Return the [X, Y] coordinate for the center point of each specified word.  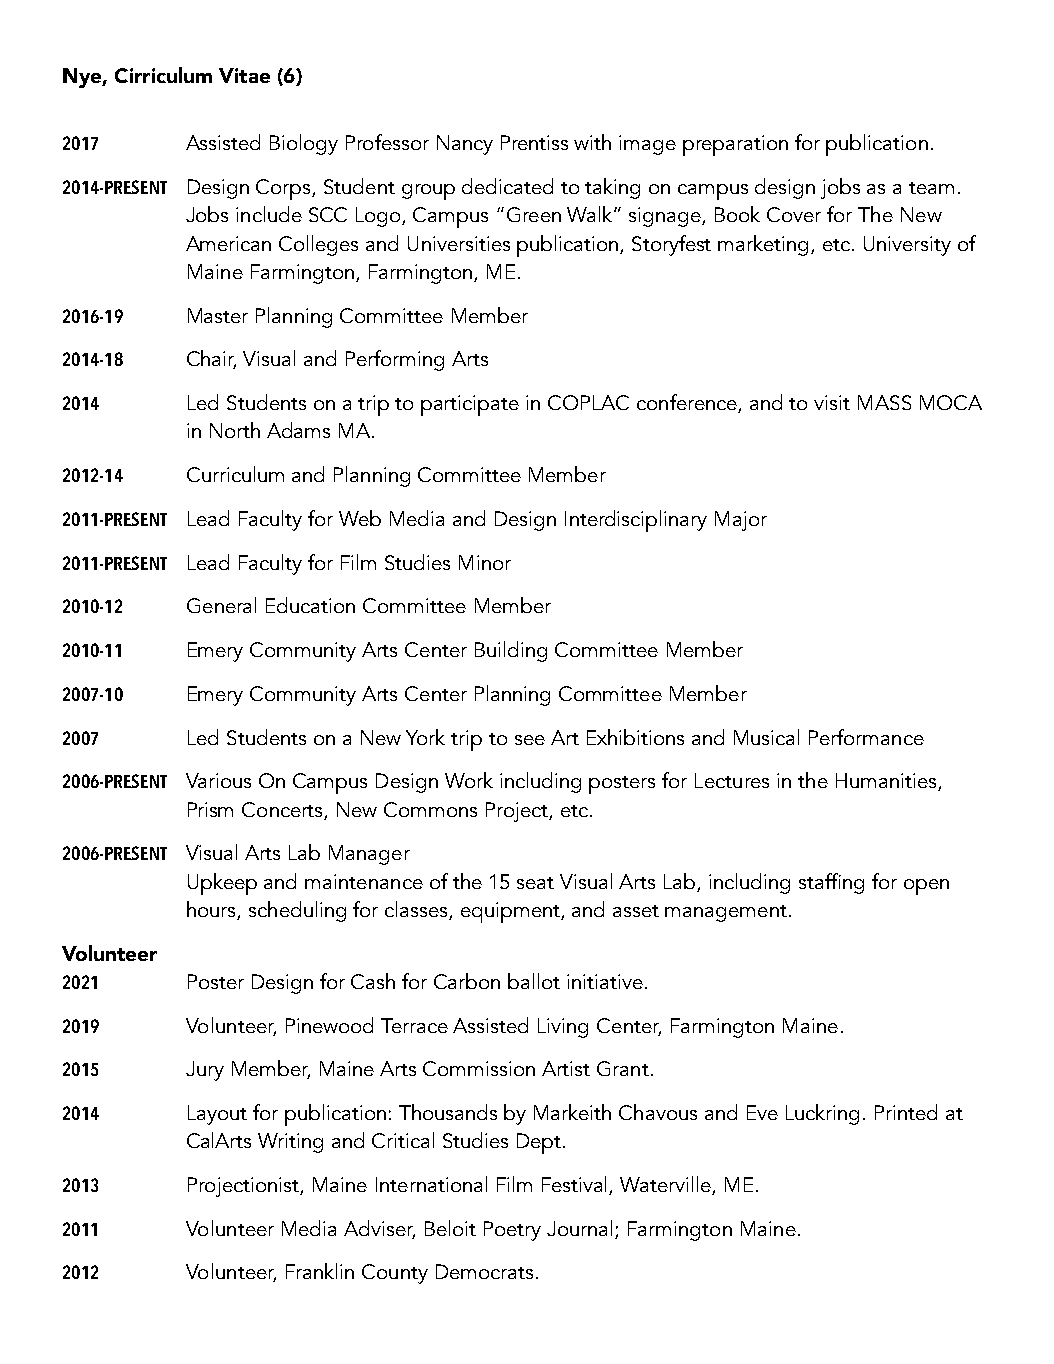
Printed [906, 1112]
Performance [866, 737]
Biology [304, 144]
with [592, 142]
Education [310, 605]
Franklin [320, 1271]
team [931, 188]
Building [511, 651]
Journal [581, 1229]
